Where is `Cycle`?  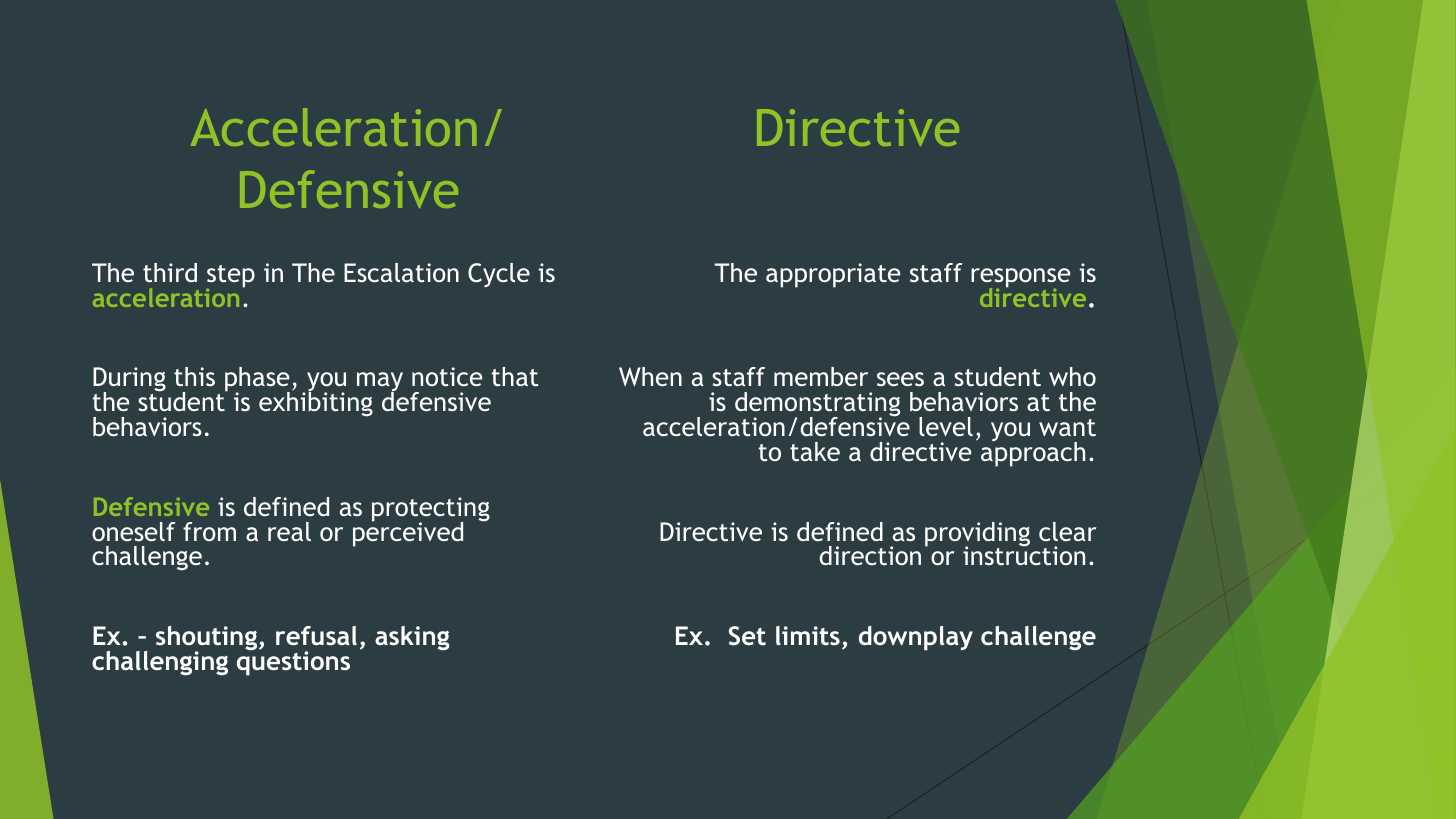 Cycle is located at coordinates (499, 275).
